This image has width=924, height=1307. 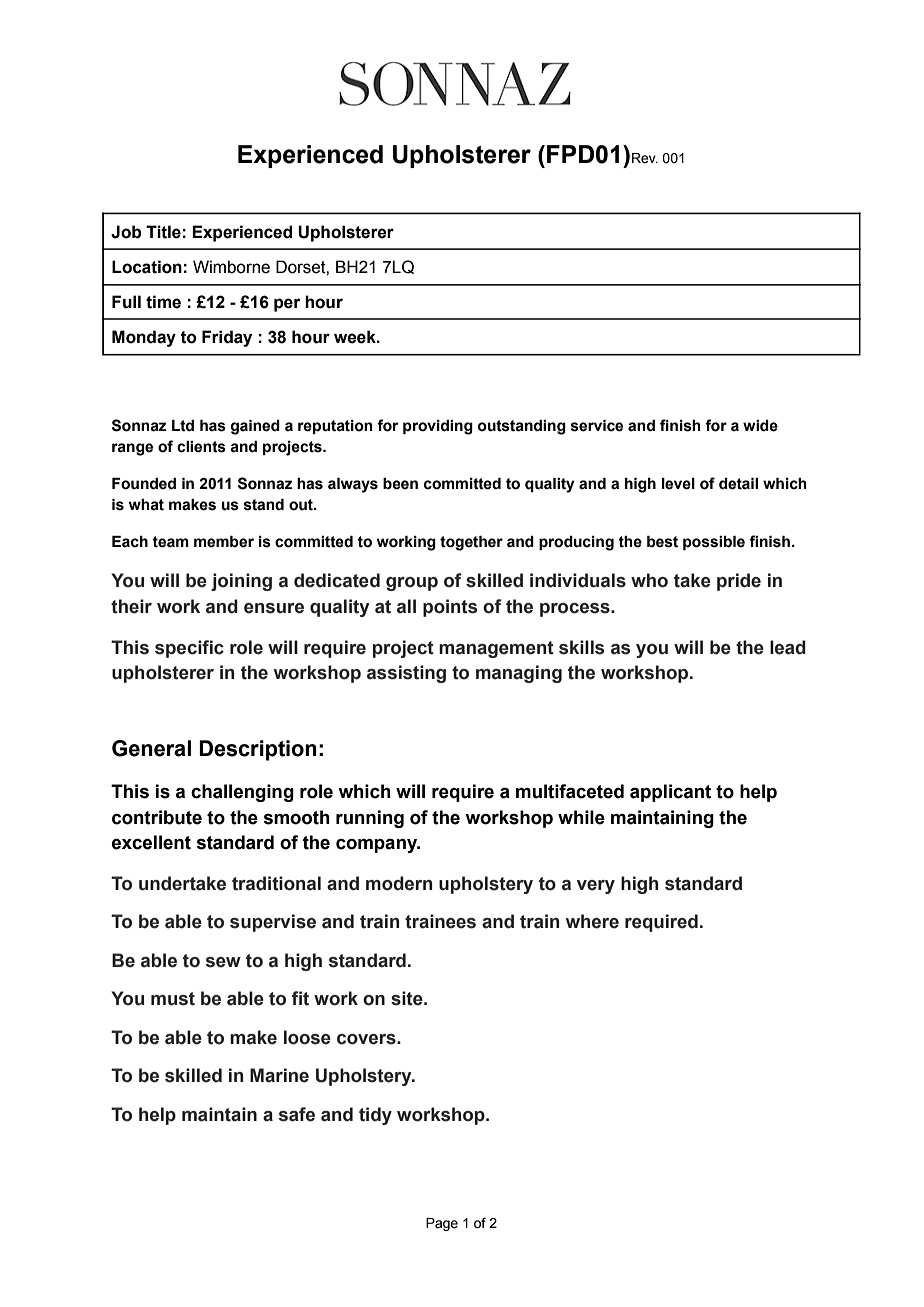 I want to click on assisting, so click(x=406, y=674).
